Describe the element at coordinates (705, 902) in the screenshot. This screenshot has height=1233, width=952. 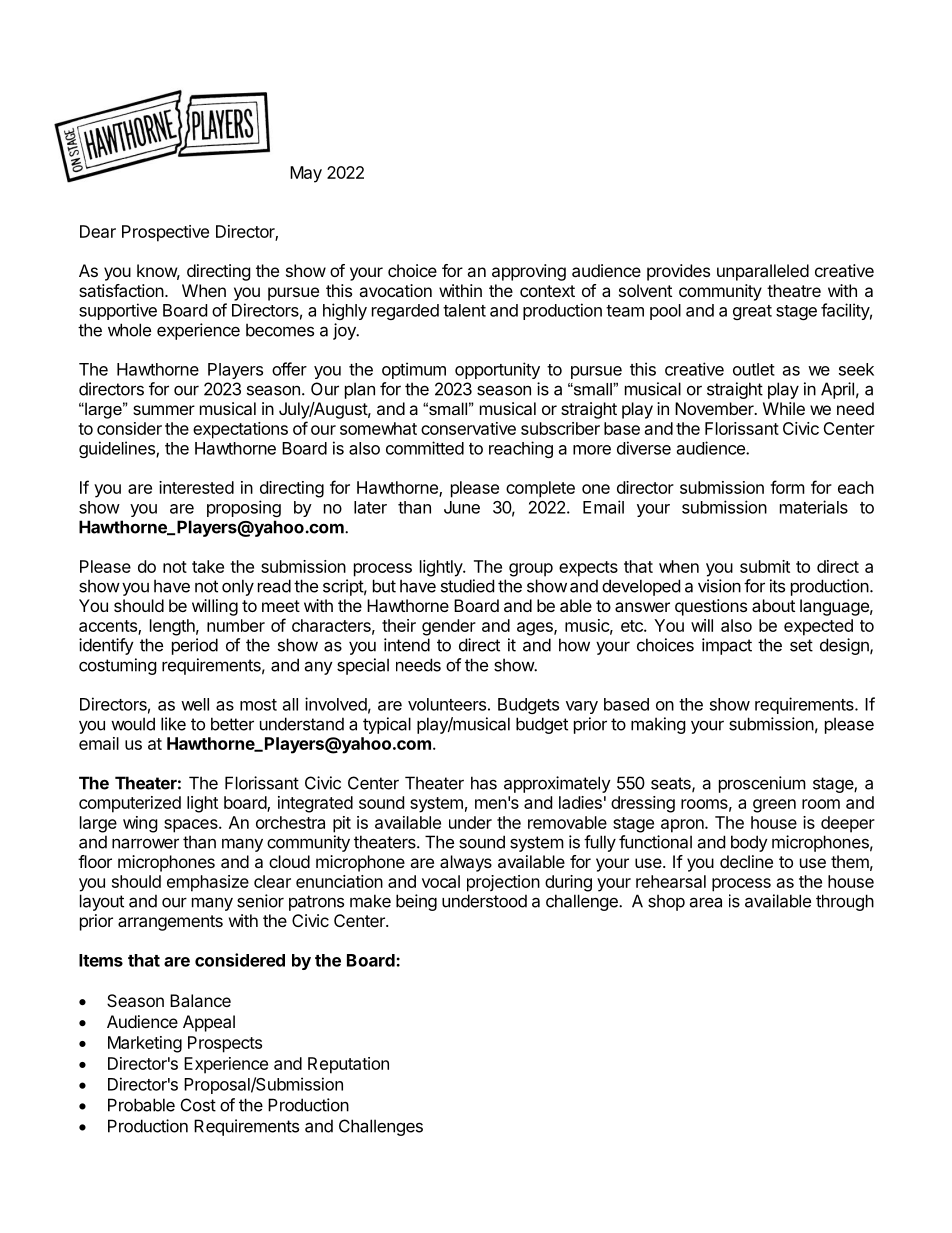
I see `area` at that location.
